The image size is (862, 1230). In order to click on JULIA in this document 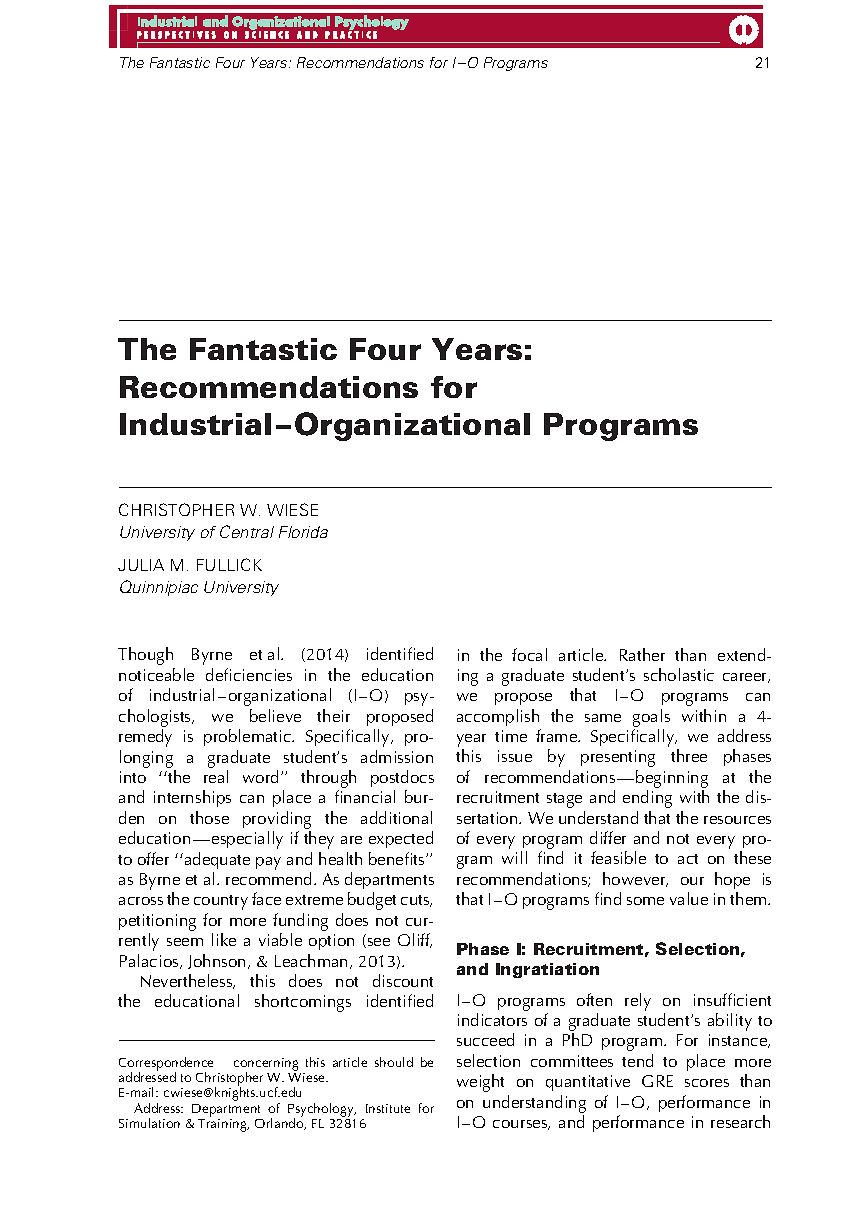, I will do `click(141, 565)`.
